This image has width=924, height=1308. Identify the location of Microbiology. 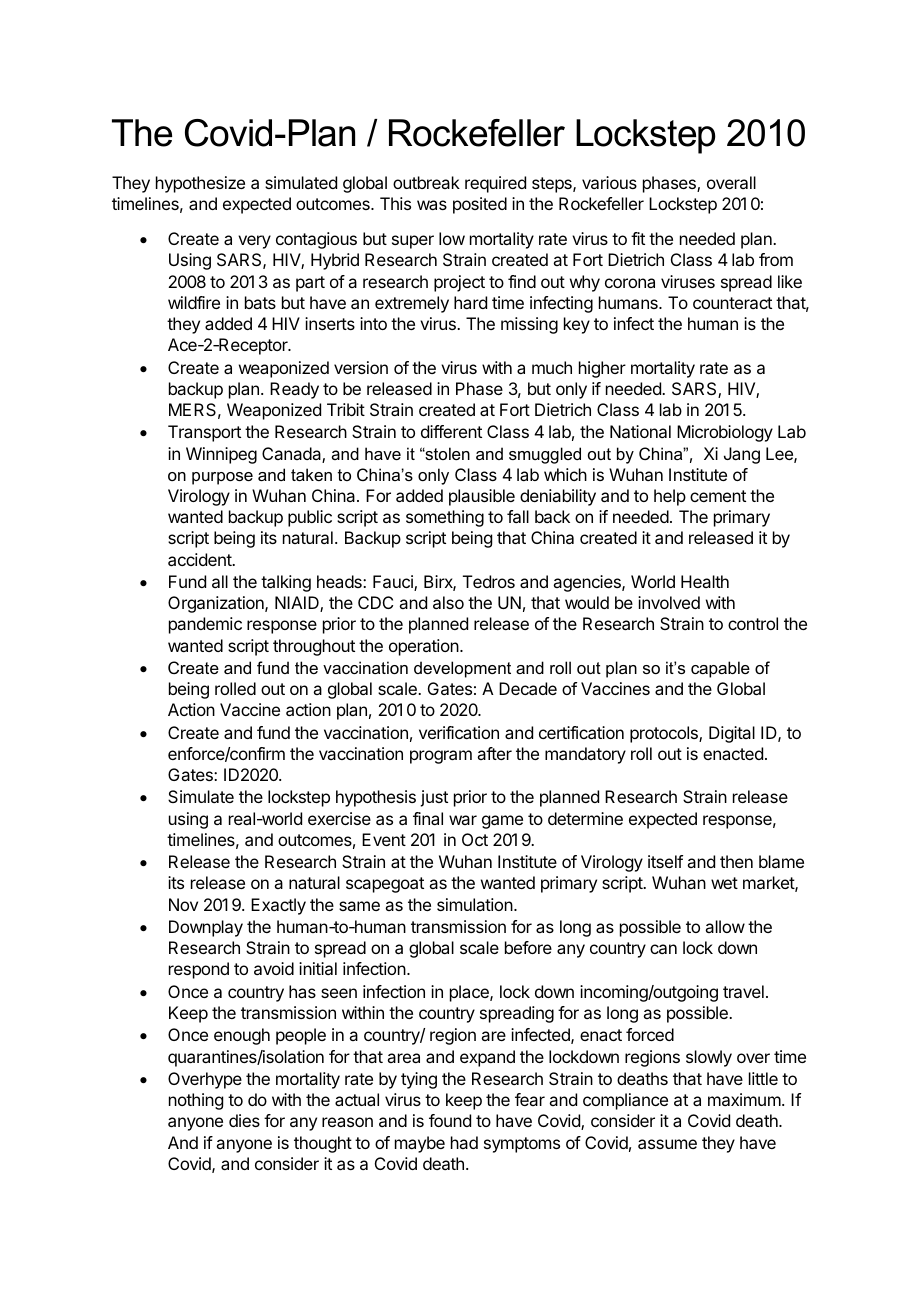
(725, 433).
